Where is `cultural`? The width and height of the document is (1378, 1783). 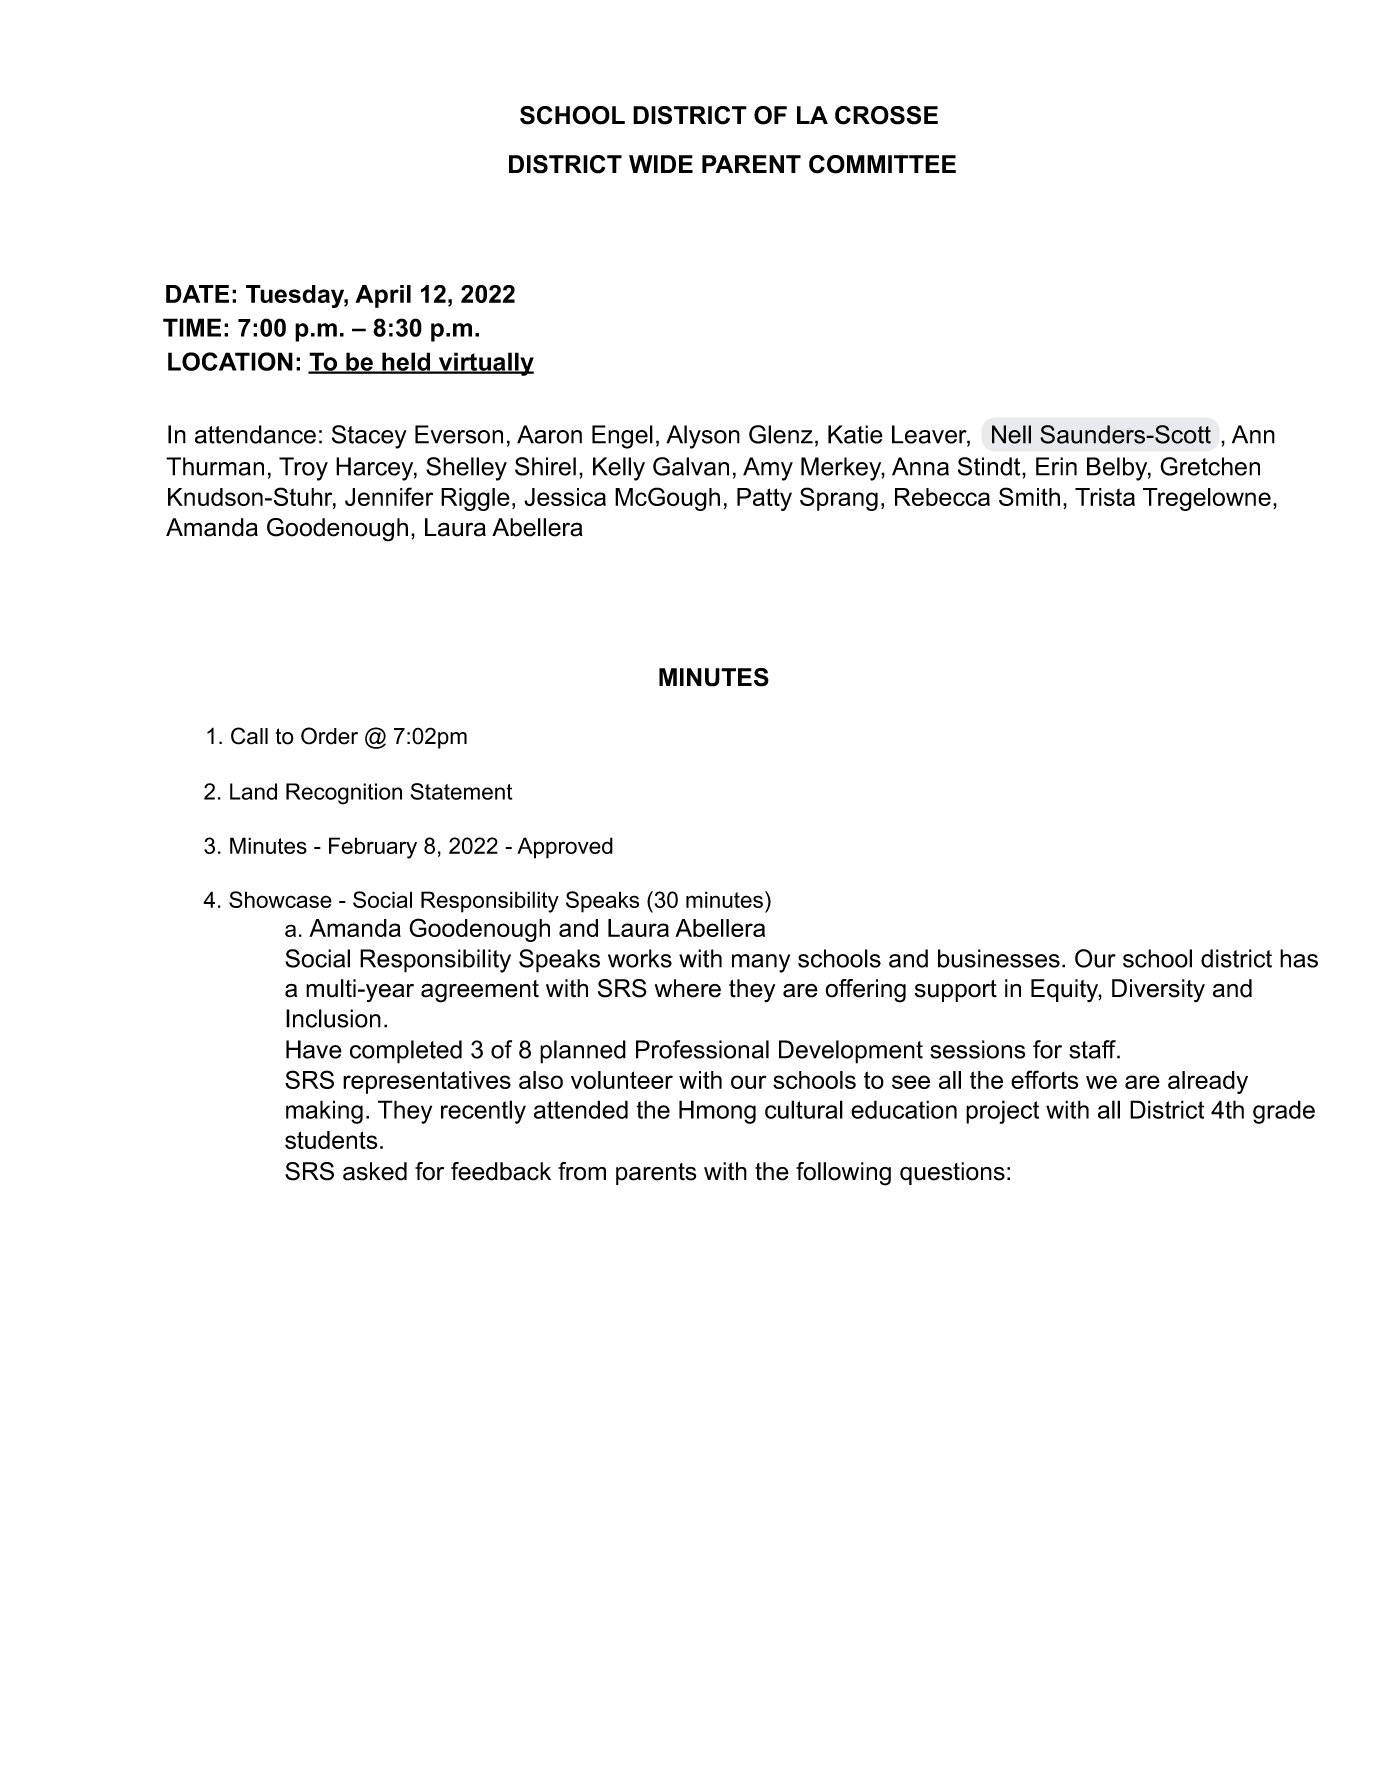 cultural is located at coordinates (804, 1109).
